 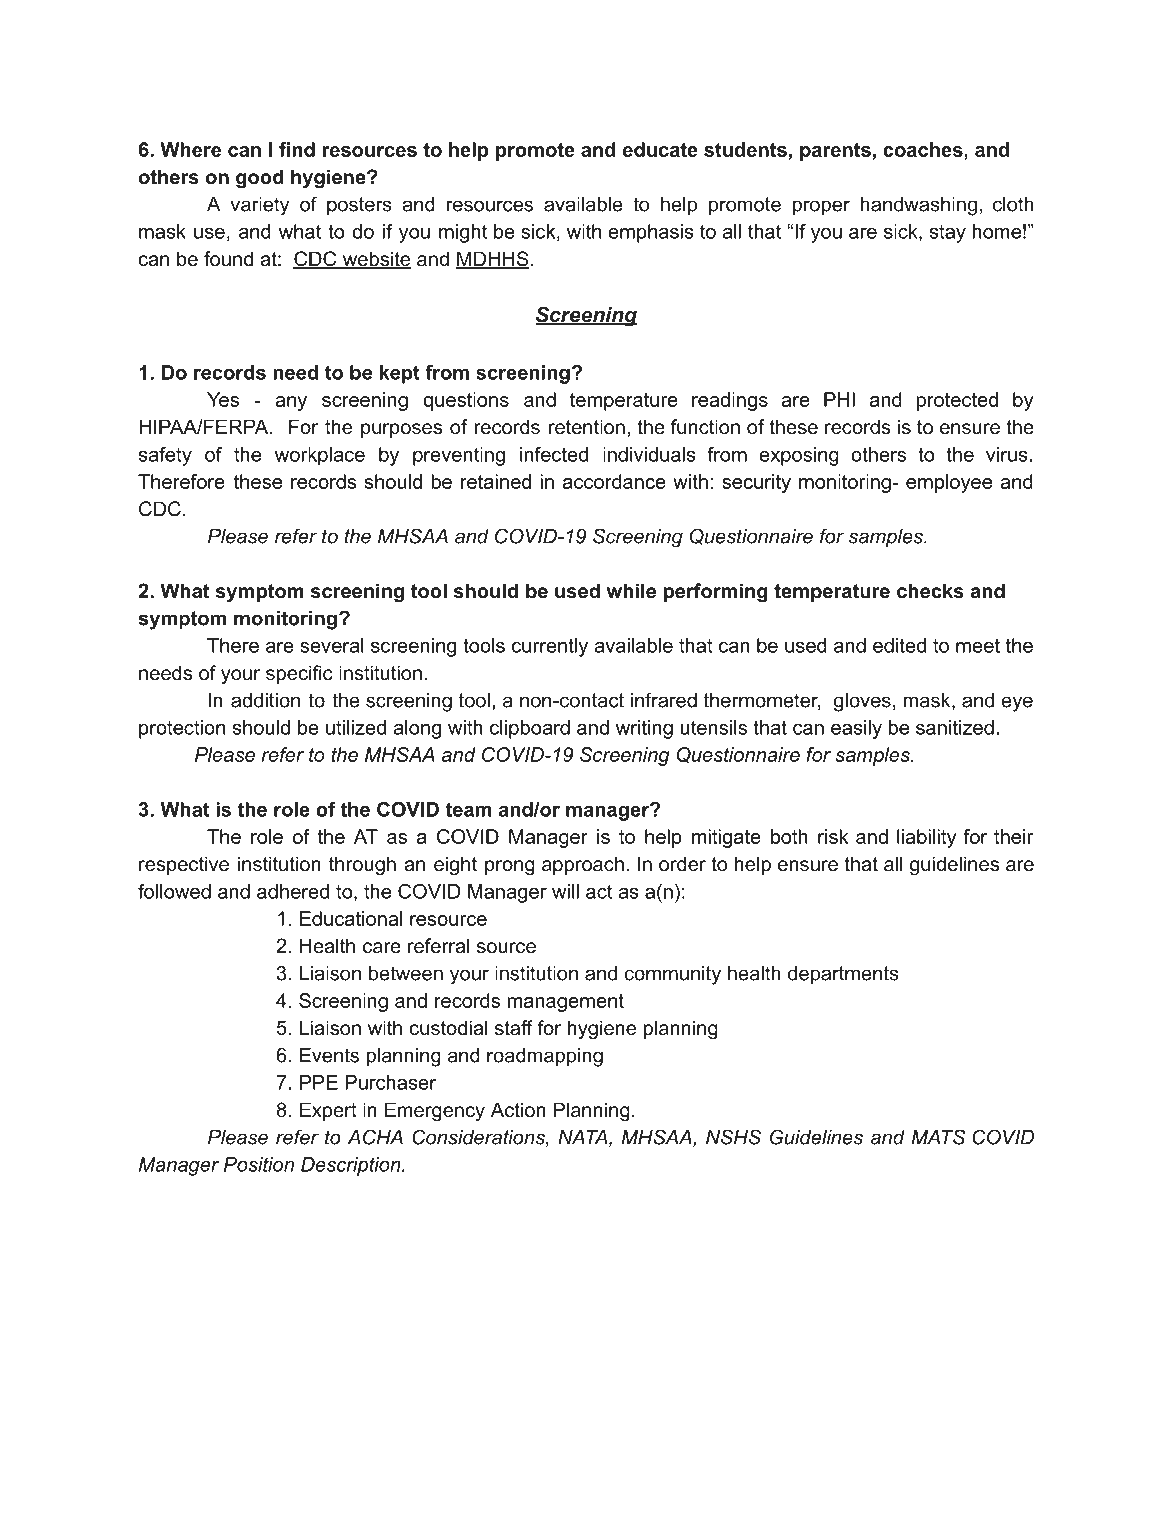 I want to click on handwashing, so click(x=919, y=206).
